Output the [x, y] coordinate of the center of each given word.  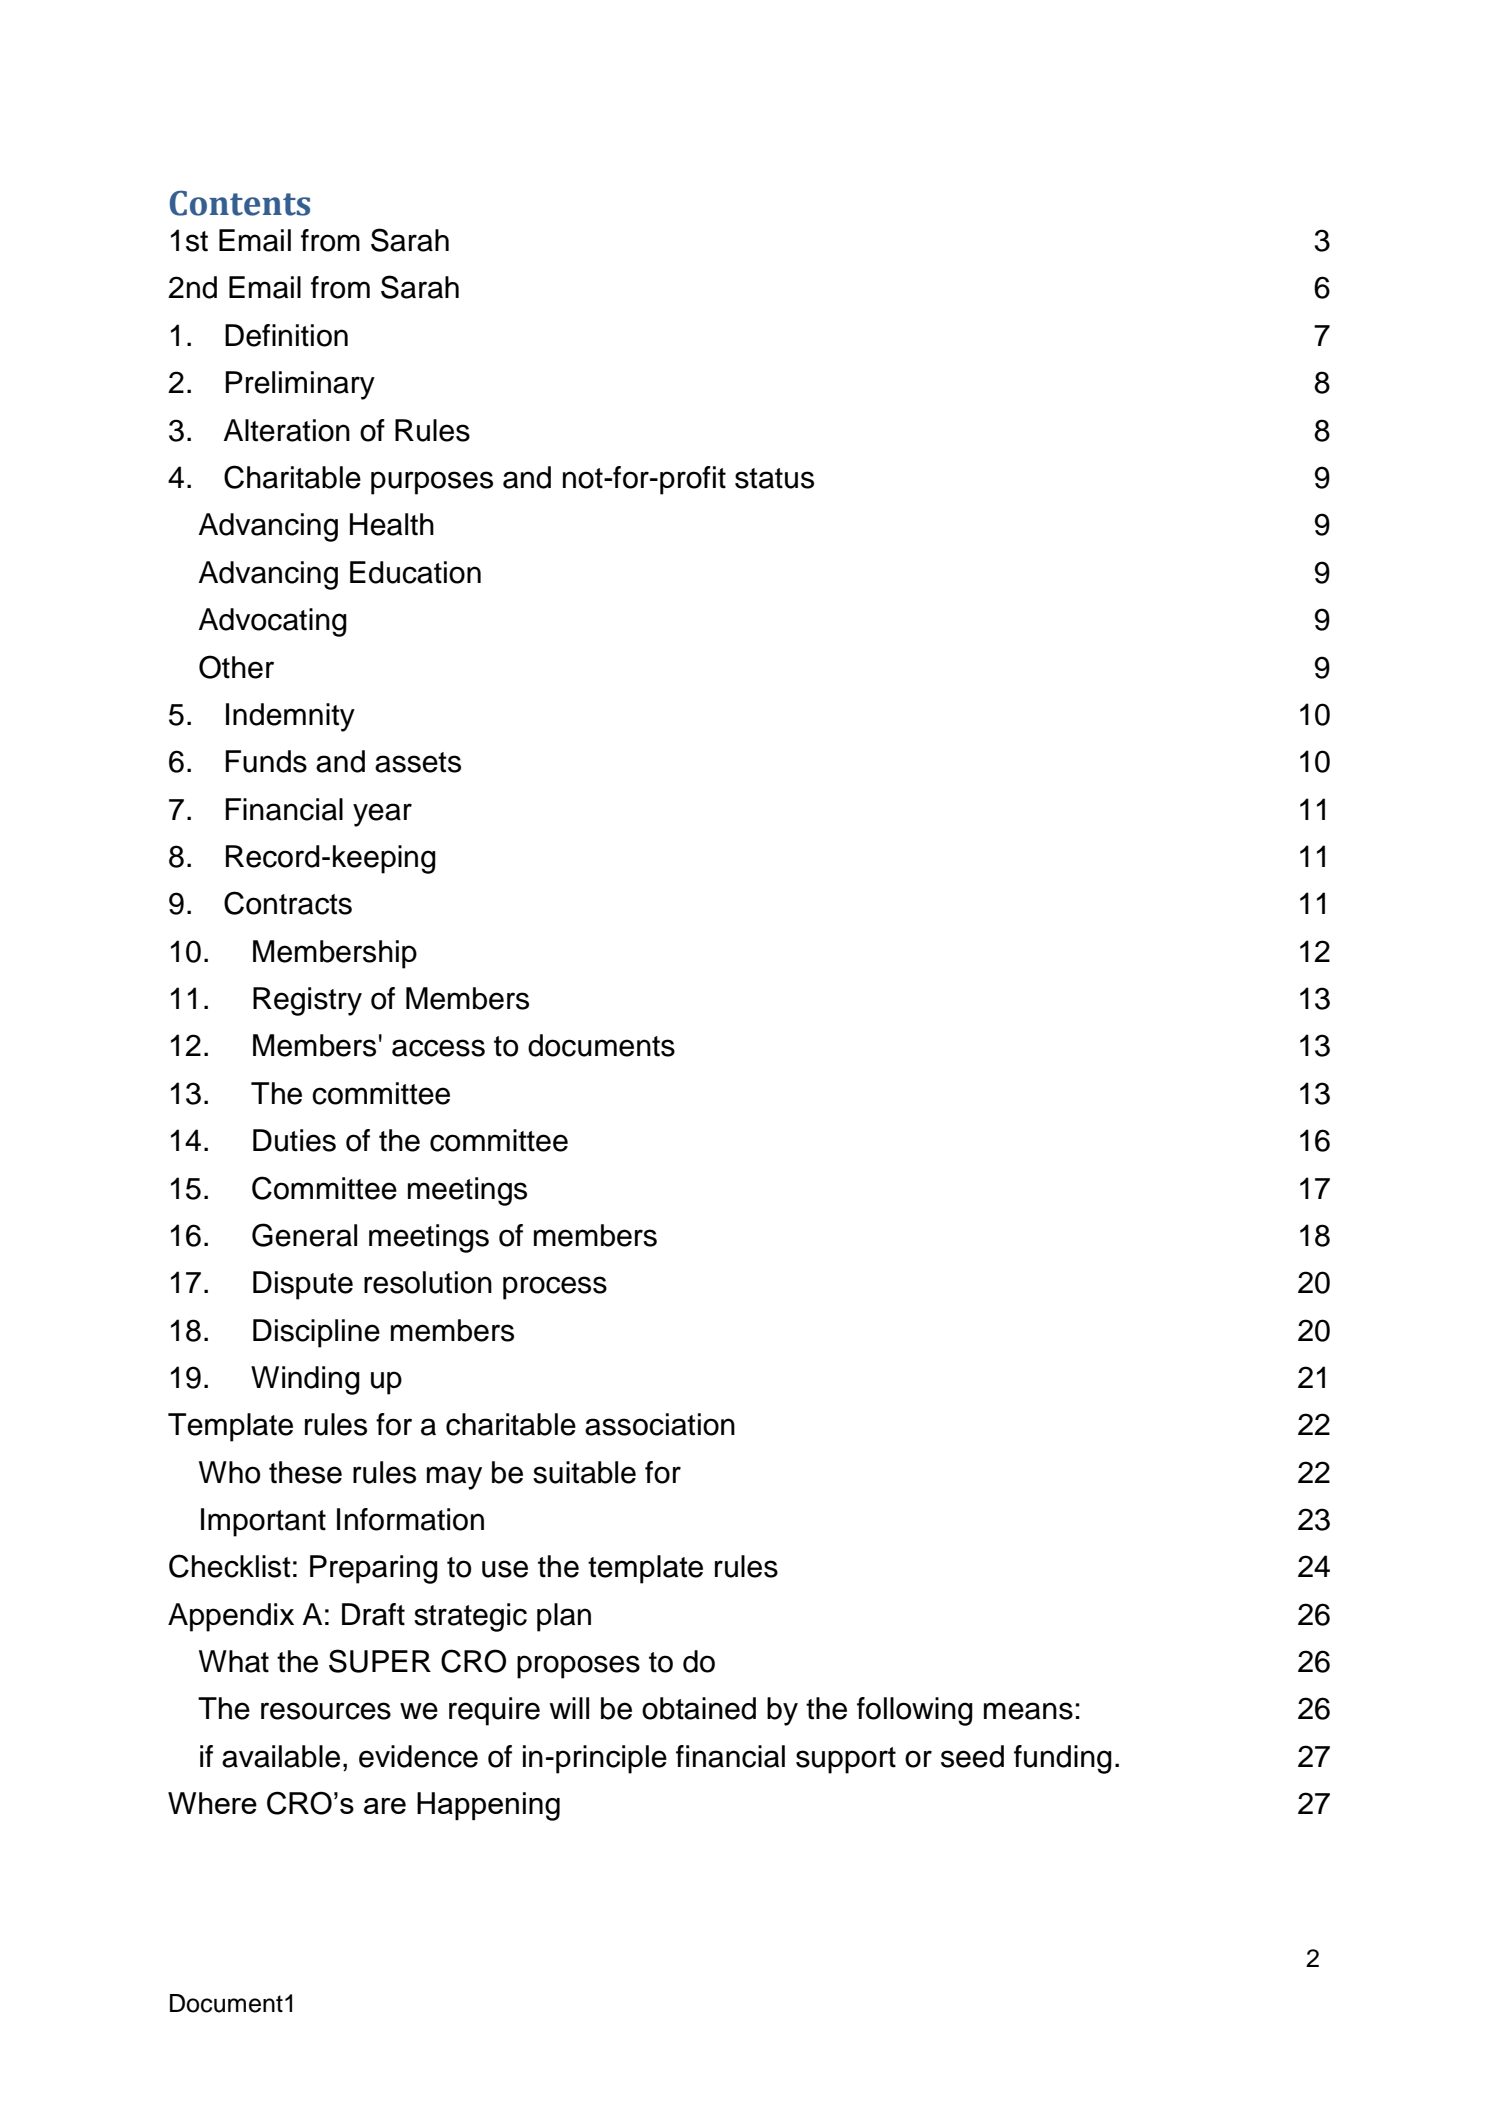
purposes [432, 483]
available [281, 1756]
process [555, 1288]
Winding [305, 1380]
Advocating [272, 622]
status [774, 478]
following [915, 1711]
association [660, 1424]
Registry [307, 1001]
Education [415, 572]
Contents [240, 203]
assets [418, 762]
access [438, 1048]
